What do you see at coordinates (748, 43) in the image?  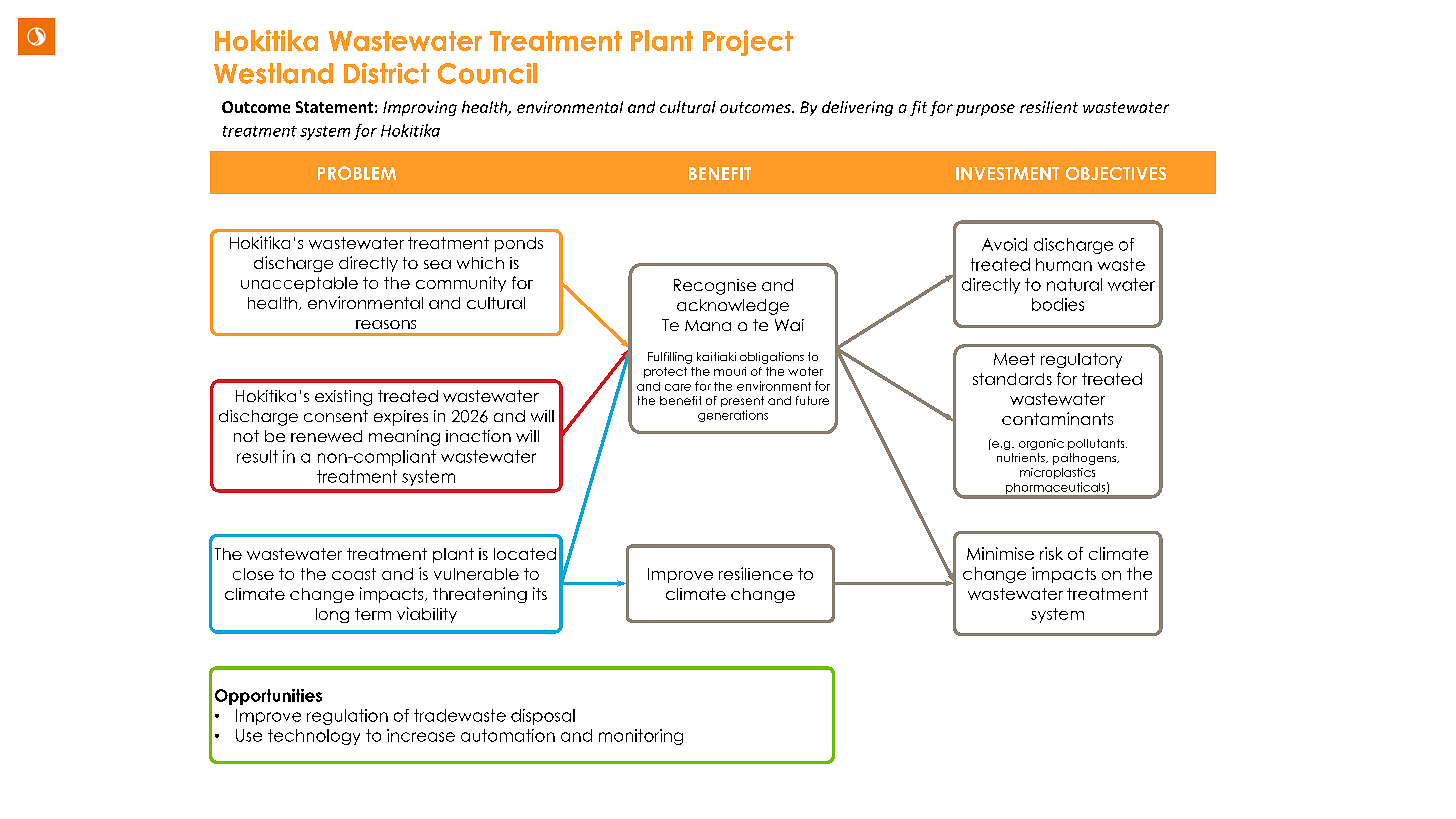 I see `Project` at bounding box center [748, 43].
